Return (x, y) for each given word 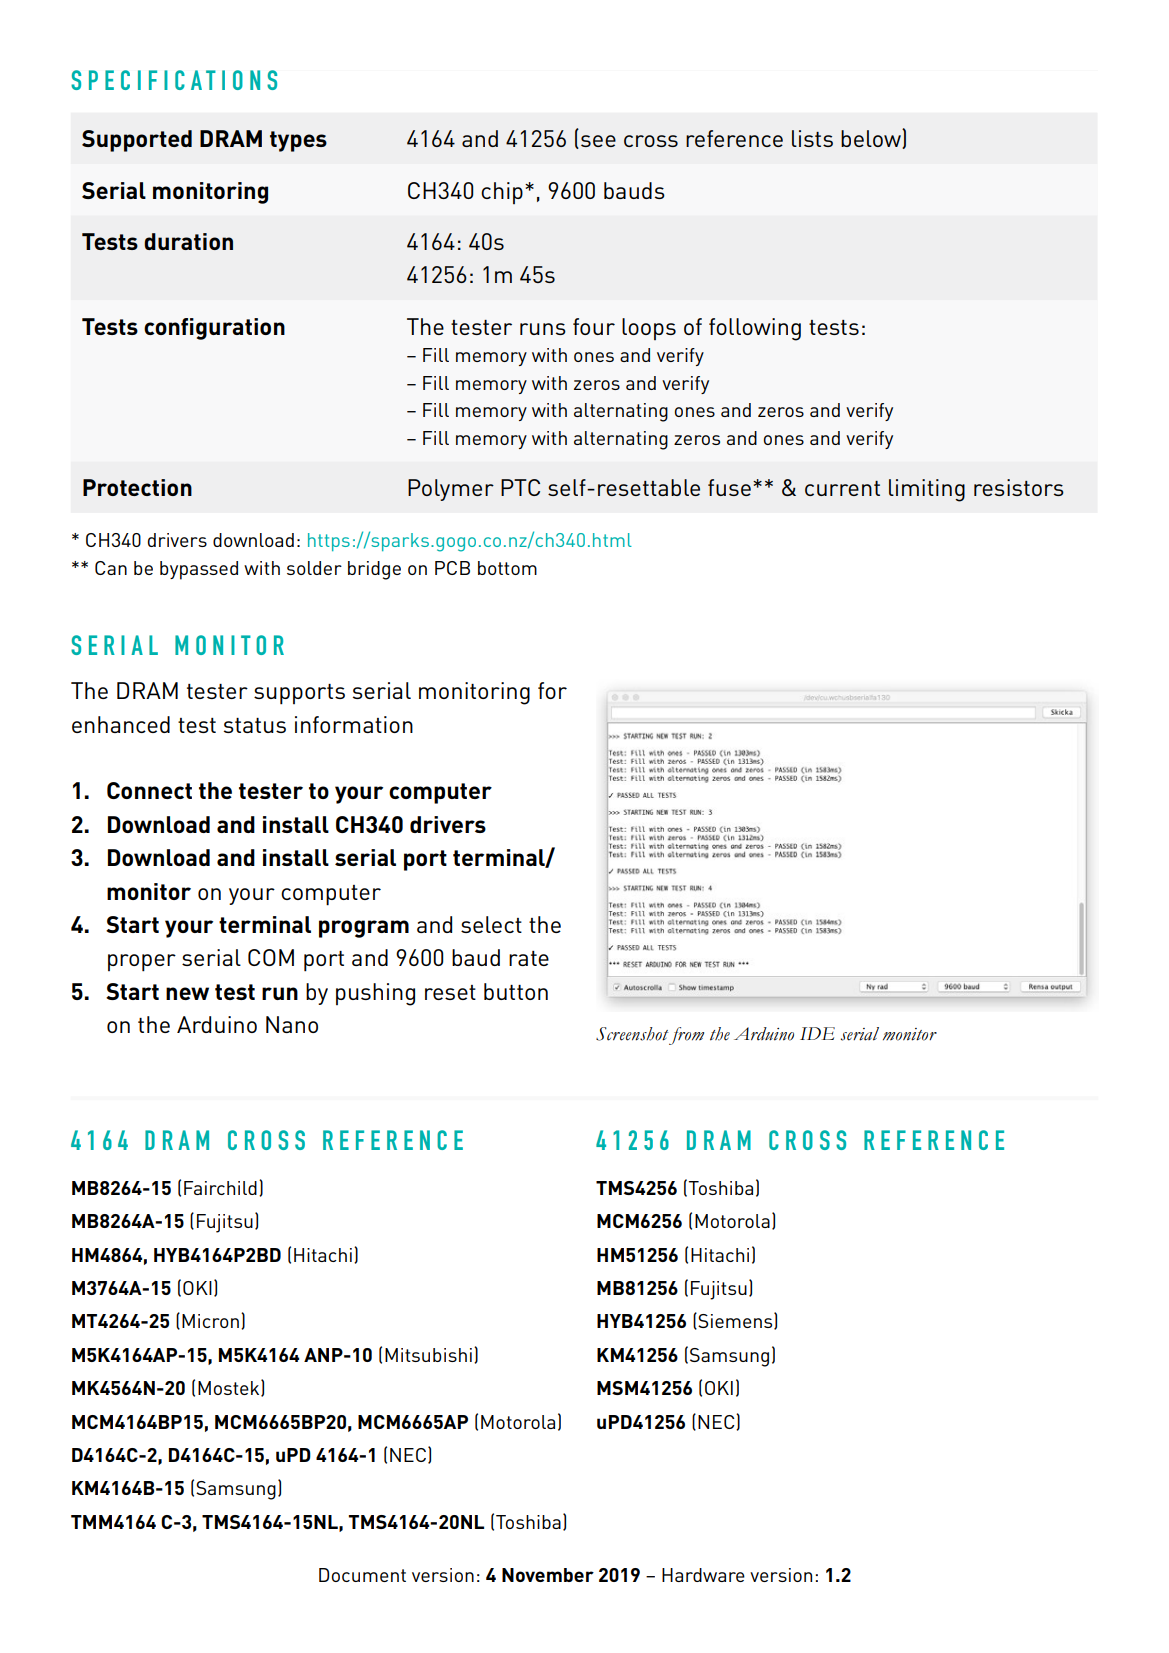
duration (188, 241)
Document (362, 1575)
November (548, 1575)
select (491, 924)
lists (812, 138)
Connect (149, 790)
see (598, 141)
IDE (817, 1033)
